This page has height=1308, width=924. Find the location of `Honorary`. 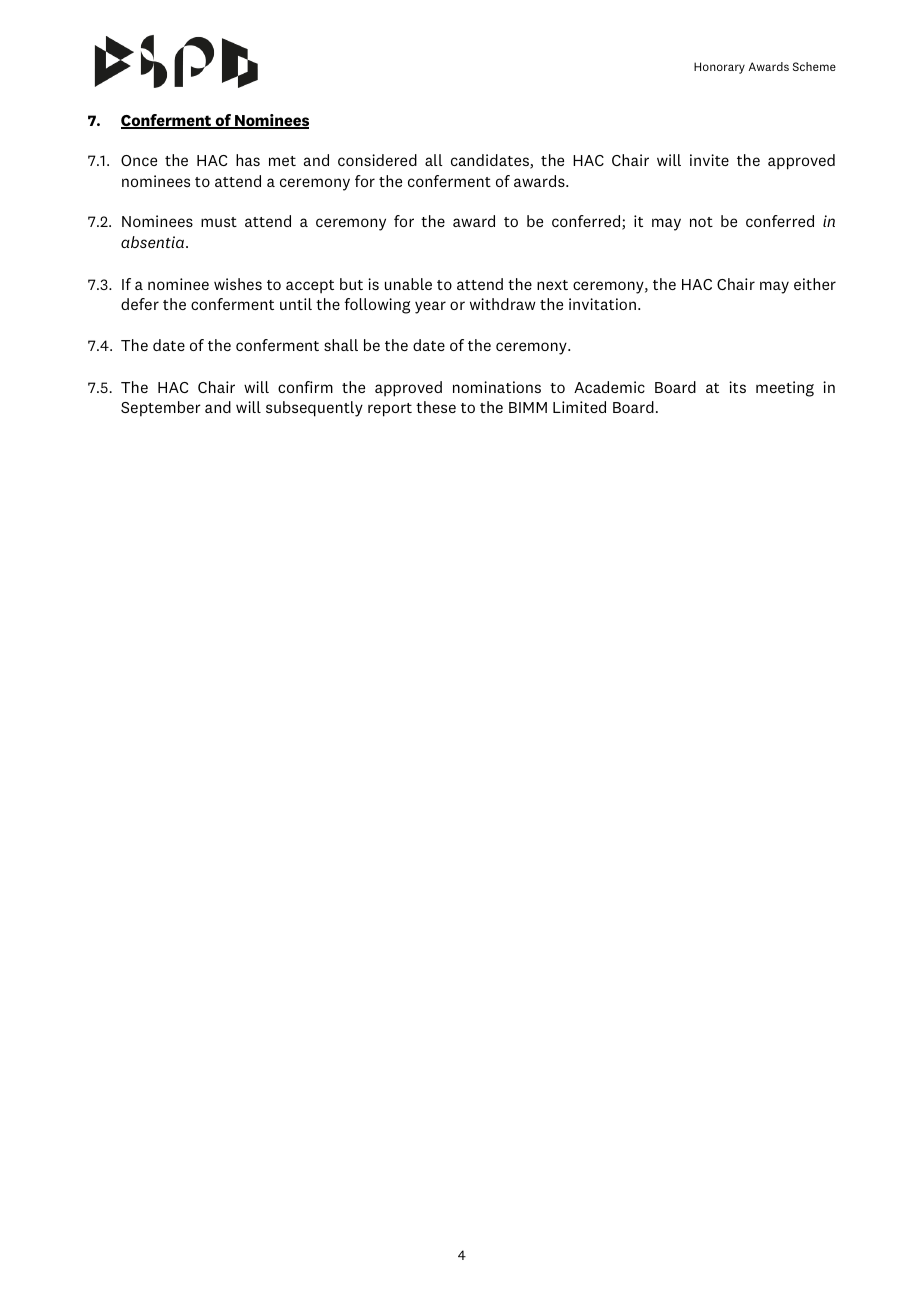

Honorary is located at coordinates (719, 68).
